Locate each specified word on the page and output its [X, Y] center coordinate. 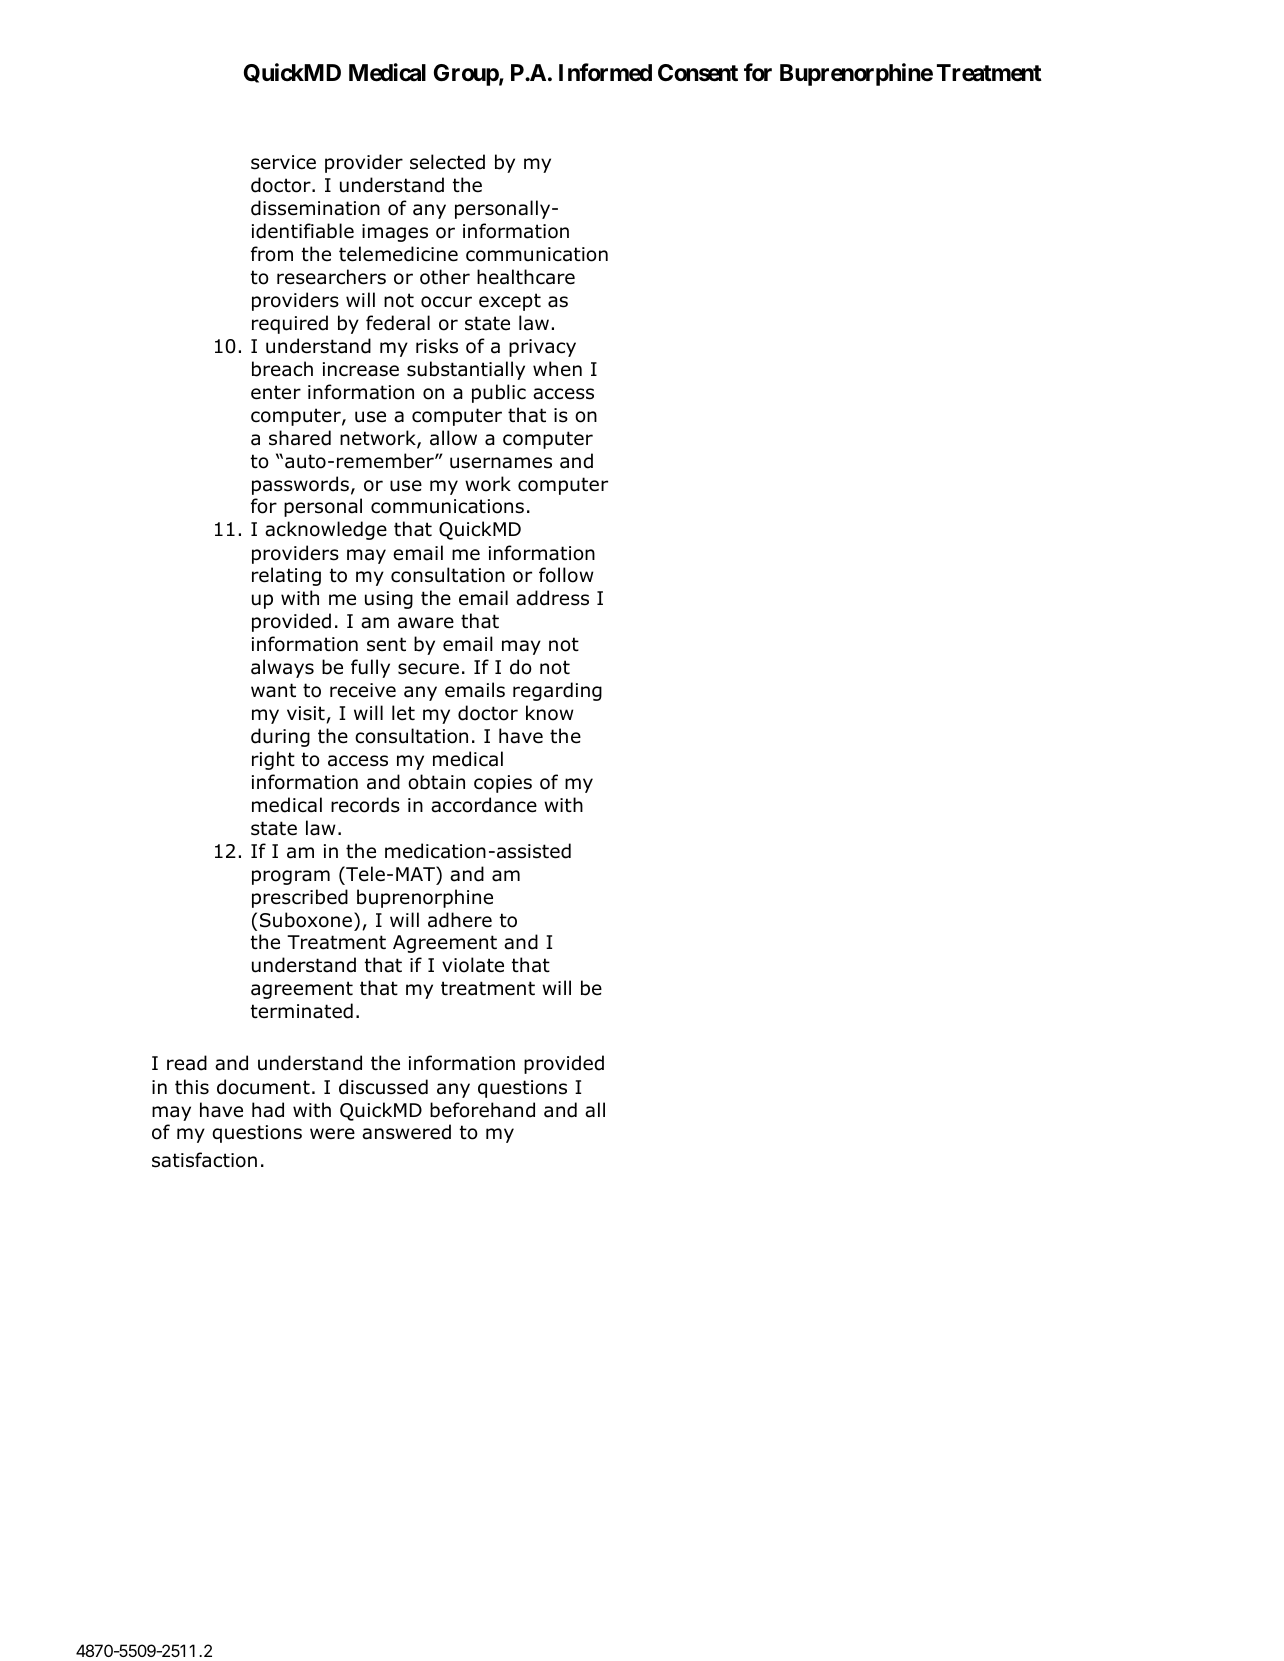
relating [286, 576]
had [268, 1110]
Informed [605, 72]
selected [447, 162]
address [552, 598]
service [283, 162]
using [389, 600]
